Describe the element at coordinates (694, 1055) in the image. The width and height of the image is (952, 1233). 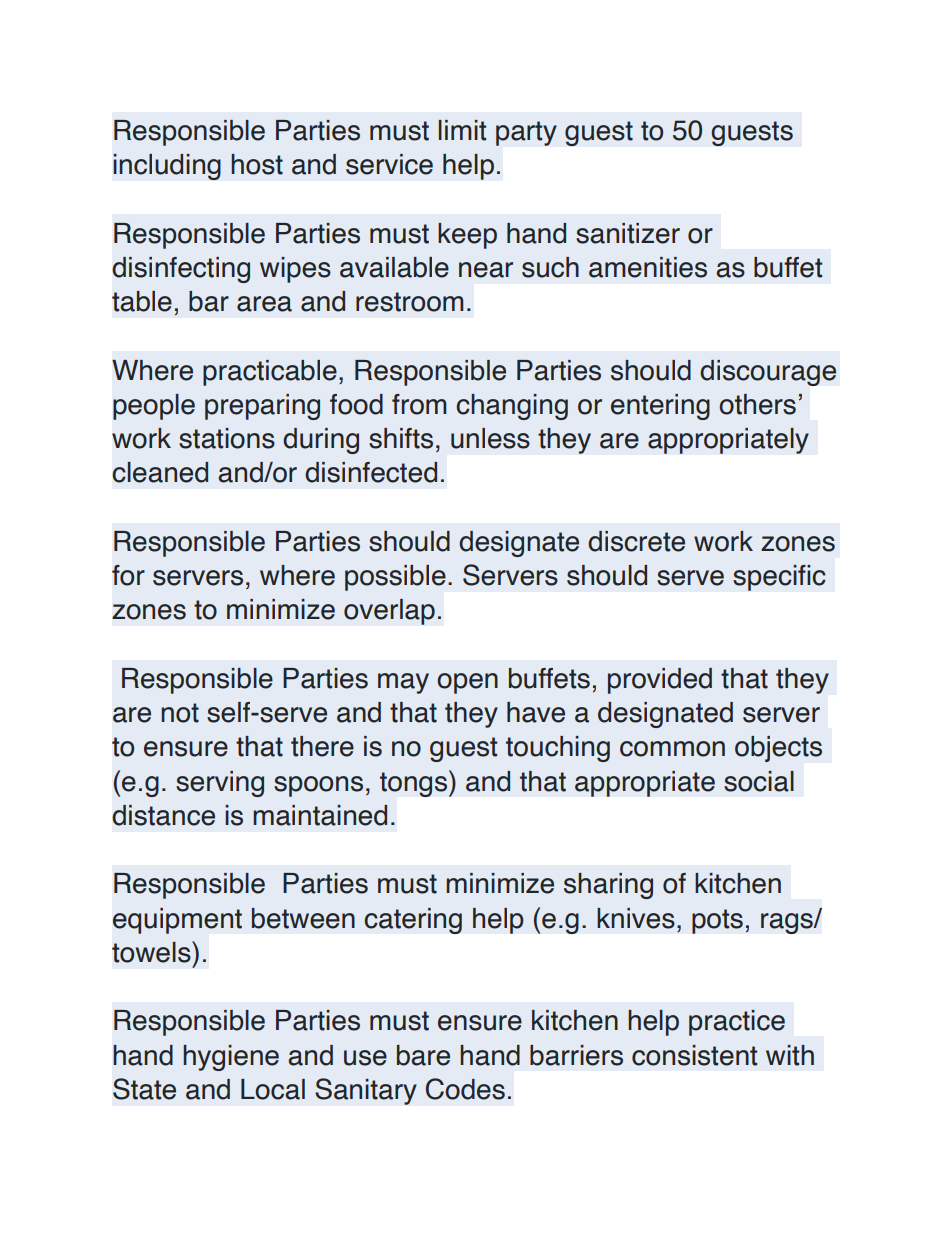
I see `consistent` at that location.
